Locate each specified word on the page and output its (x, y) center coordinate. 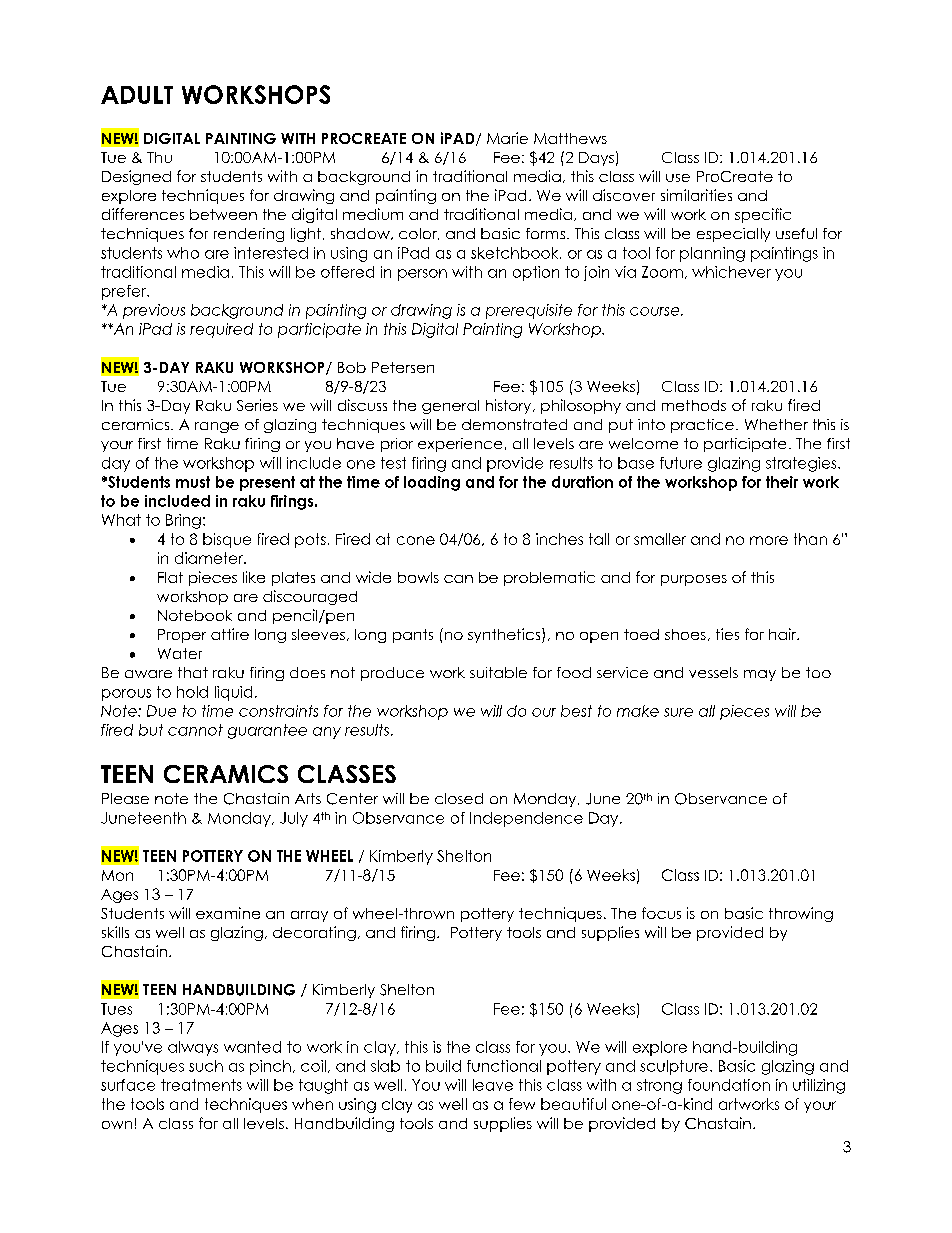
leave (493, 1085)
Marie (507, 138)
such (206, 1066)
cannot (195, 730)
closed (459, 798)
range (217, 427)
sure (678, 712)
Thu (159, 157)
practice (702, 426)
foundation (729, 1085)
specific (763, 215)
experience (460, 445)
